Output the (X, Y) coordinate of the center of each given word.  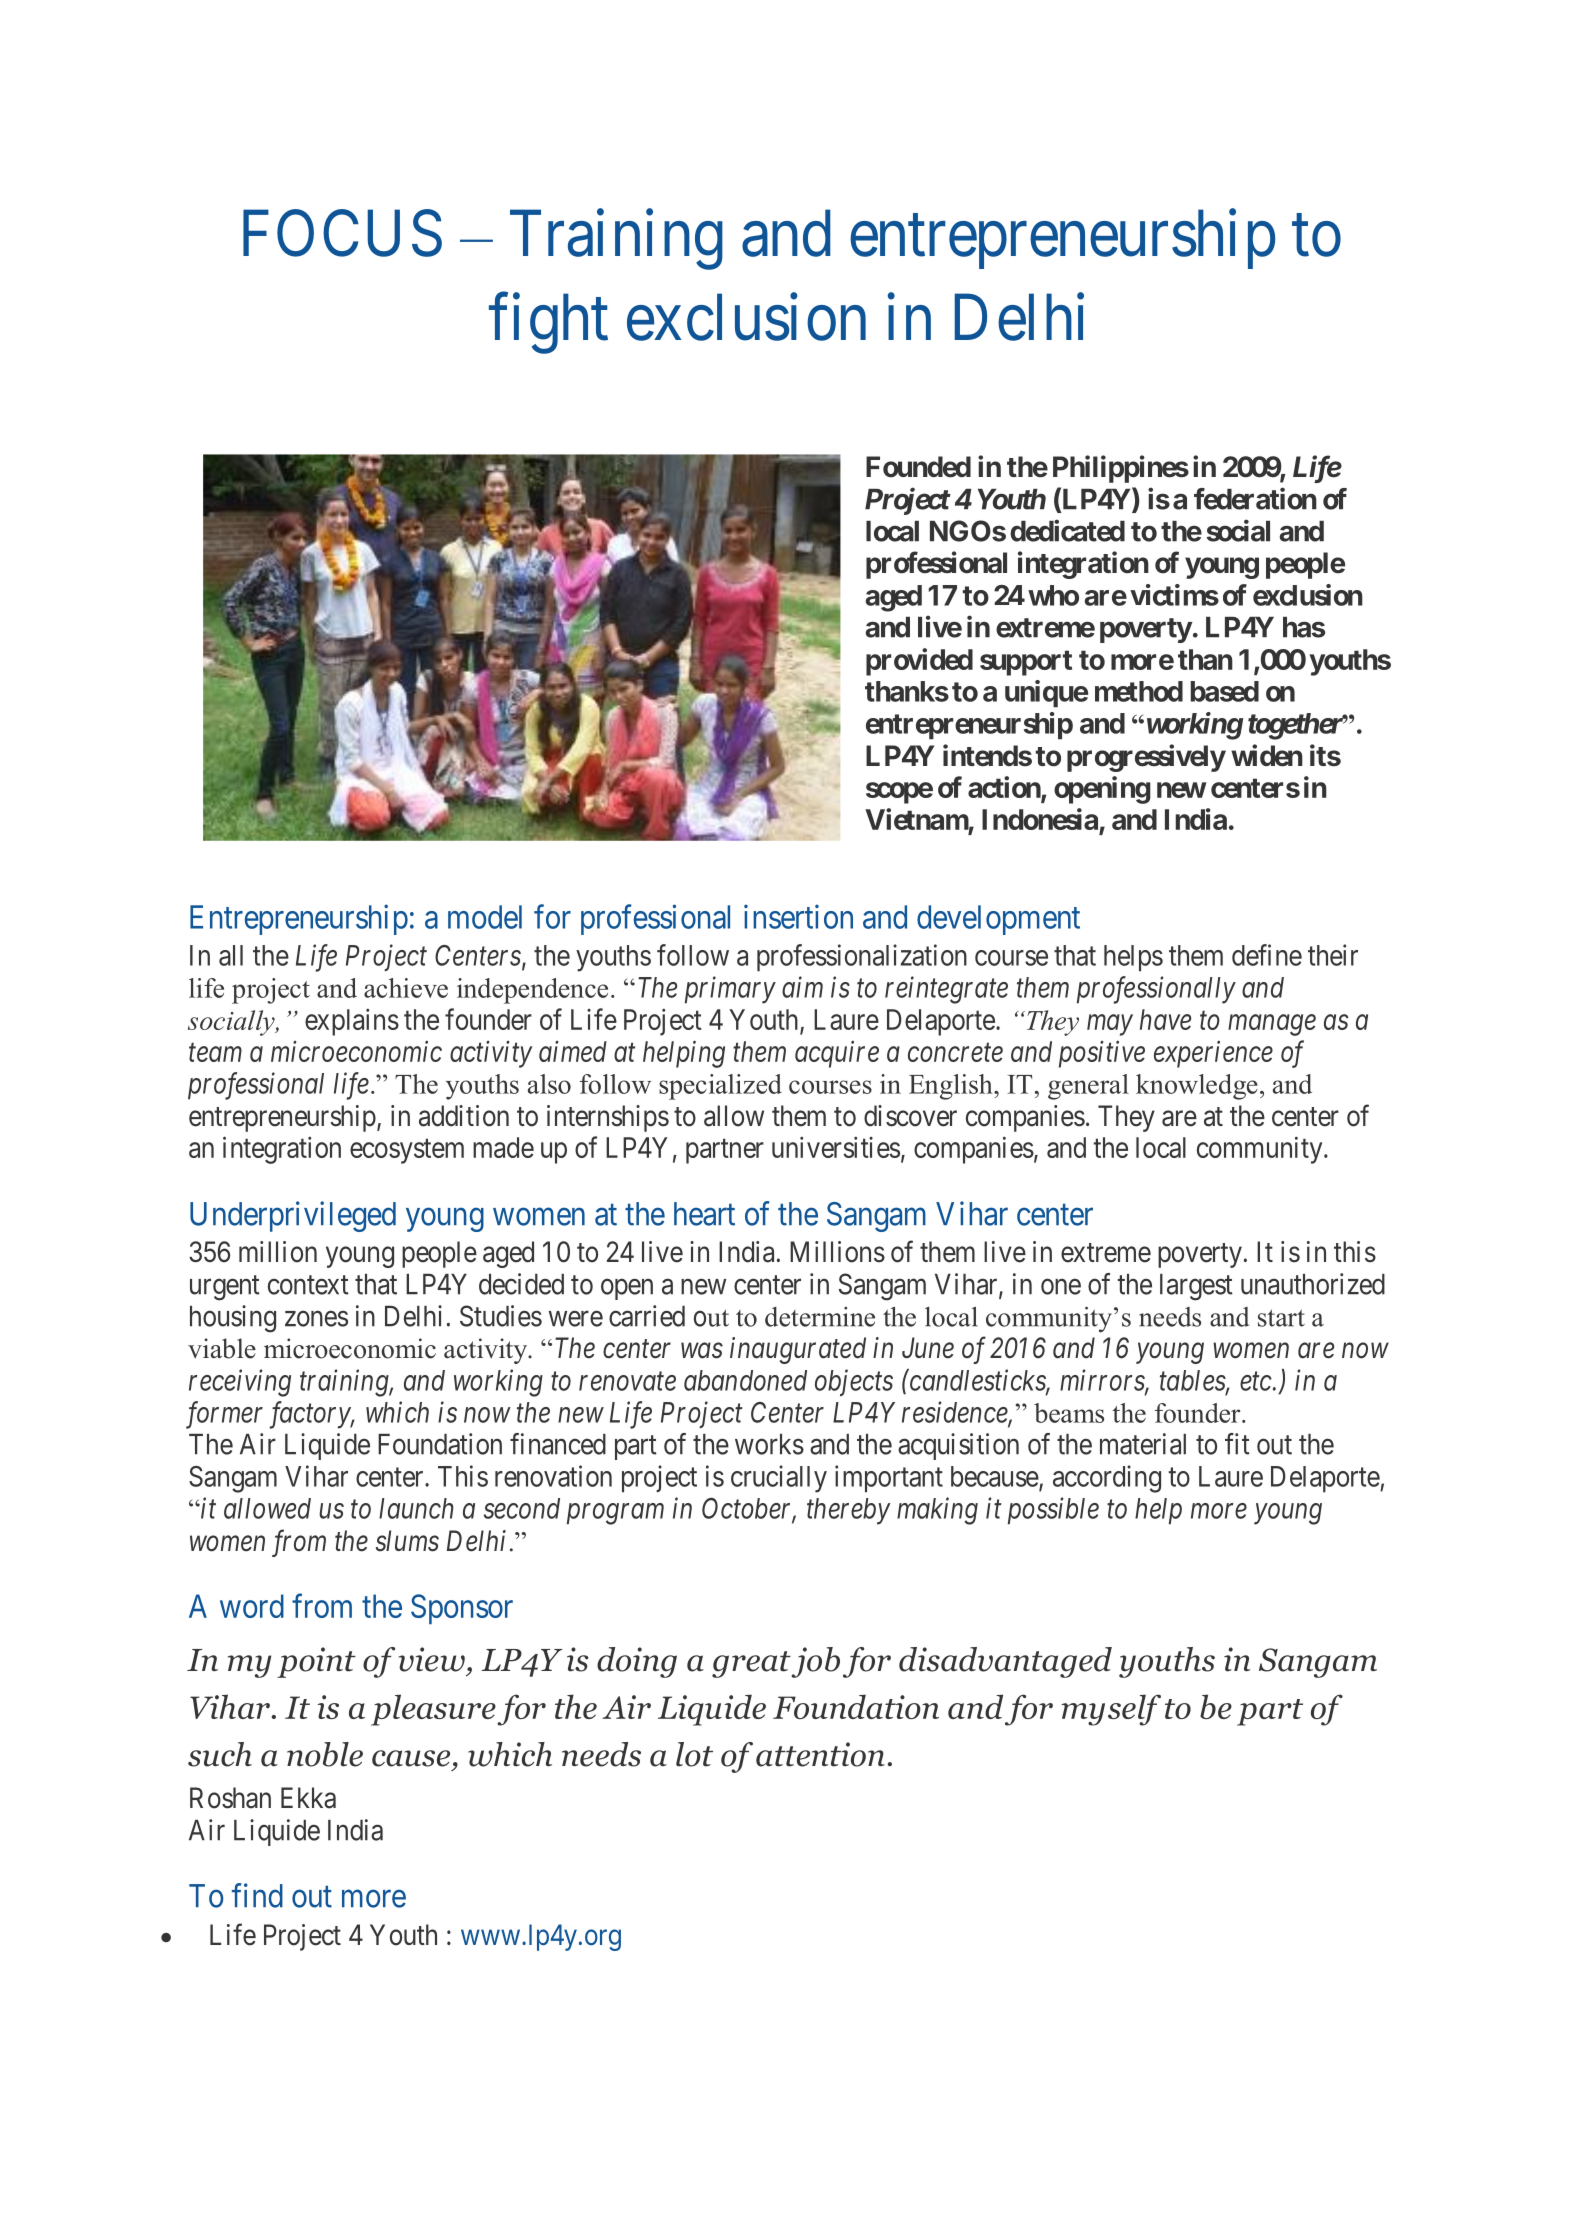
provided (919, 662)
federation (1255, 498)
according (1107, 1479)
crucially (779, 1479)
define (1267, 955)
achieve (406, 988)
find (257, 1895)
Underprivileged (293, 1216)
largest (1196, 1287)
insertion (798, 916)
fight (548, 324)
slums (407, 1541)
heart (704, 1214)
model (485, 917)
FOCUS (342, 233)
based (1225, 691)
